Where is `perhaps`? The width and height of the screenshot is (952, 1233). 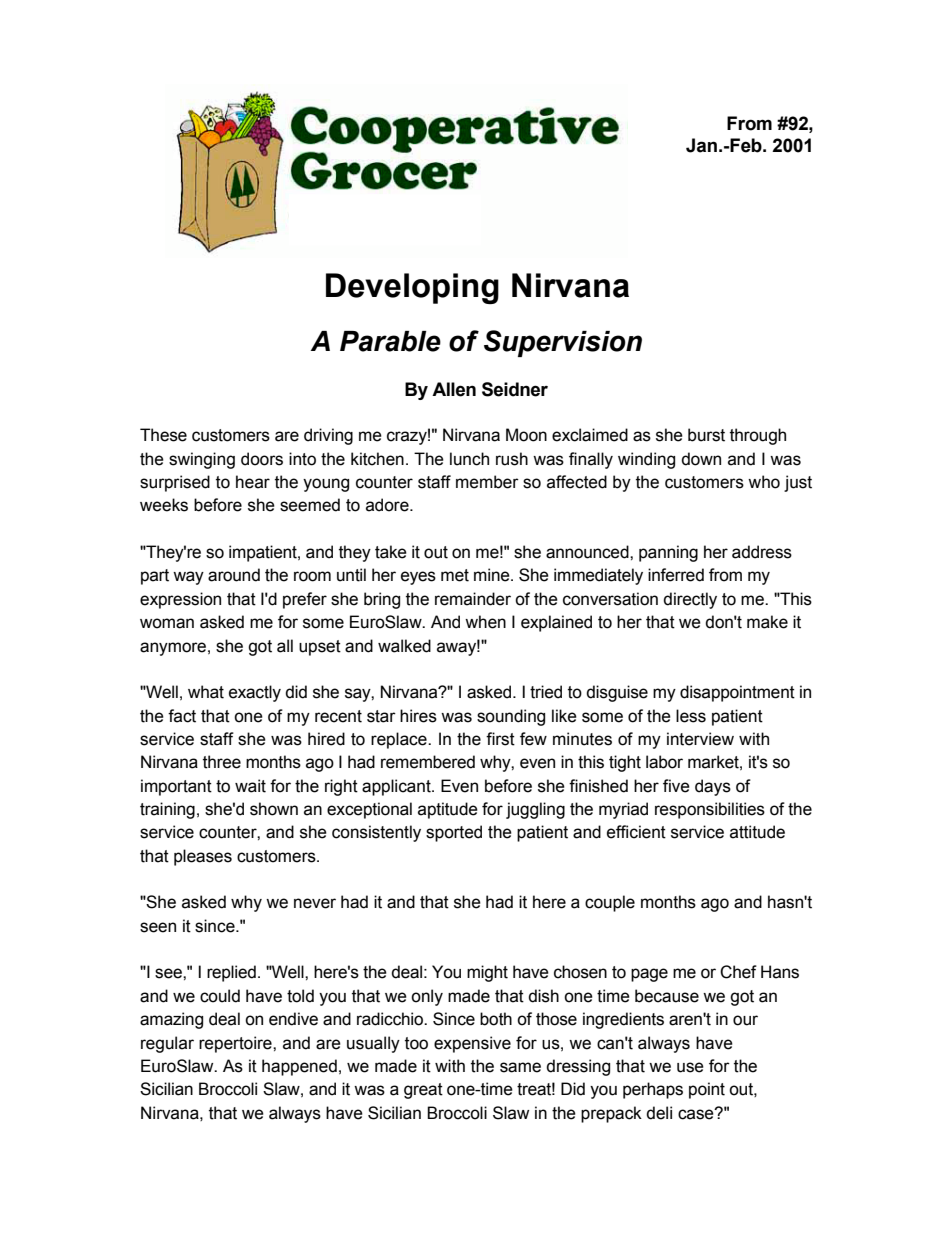 perhaps is located at coordinates (653, 1090).
